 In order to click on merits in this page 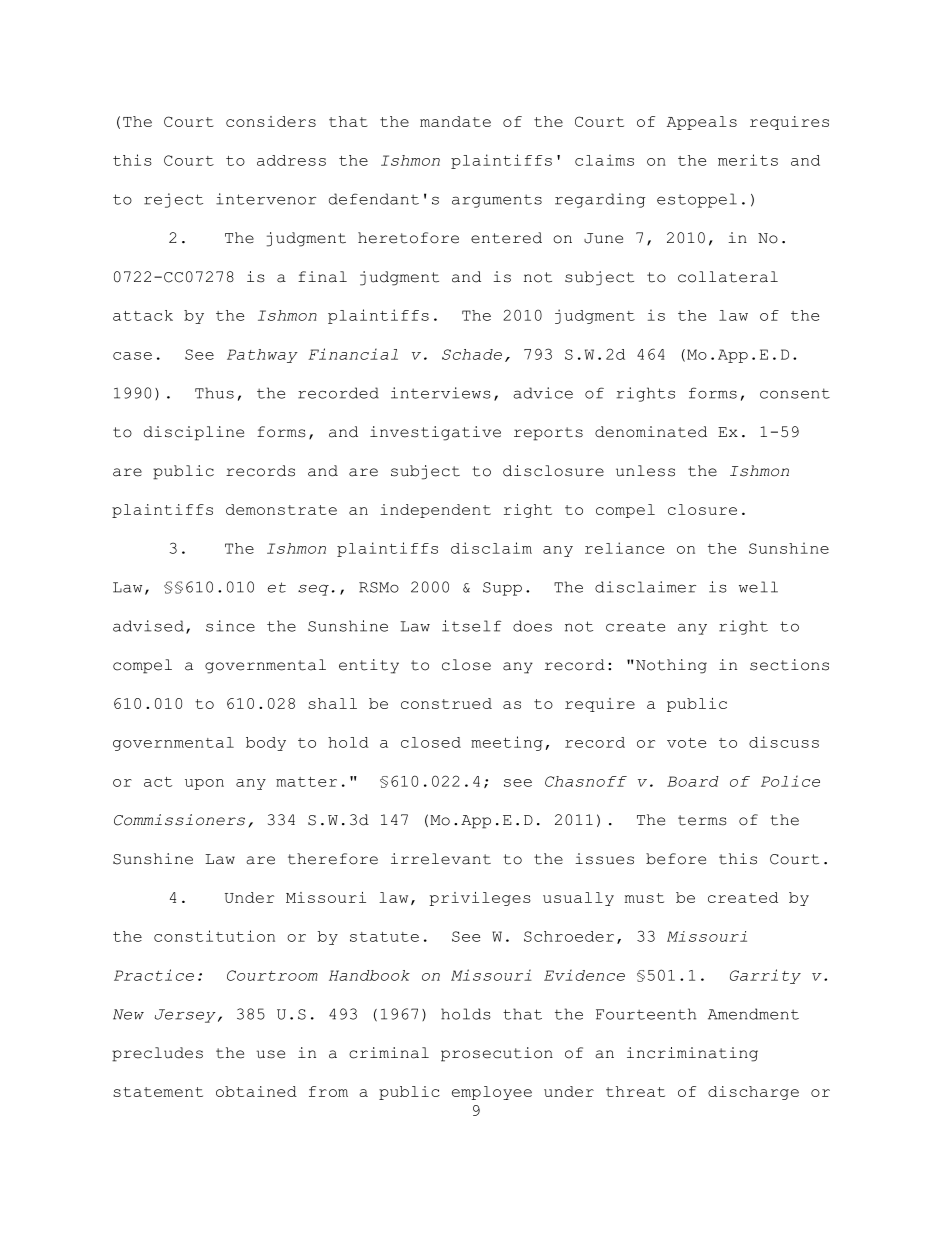, I will do `click(748, 160)`.
